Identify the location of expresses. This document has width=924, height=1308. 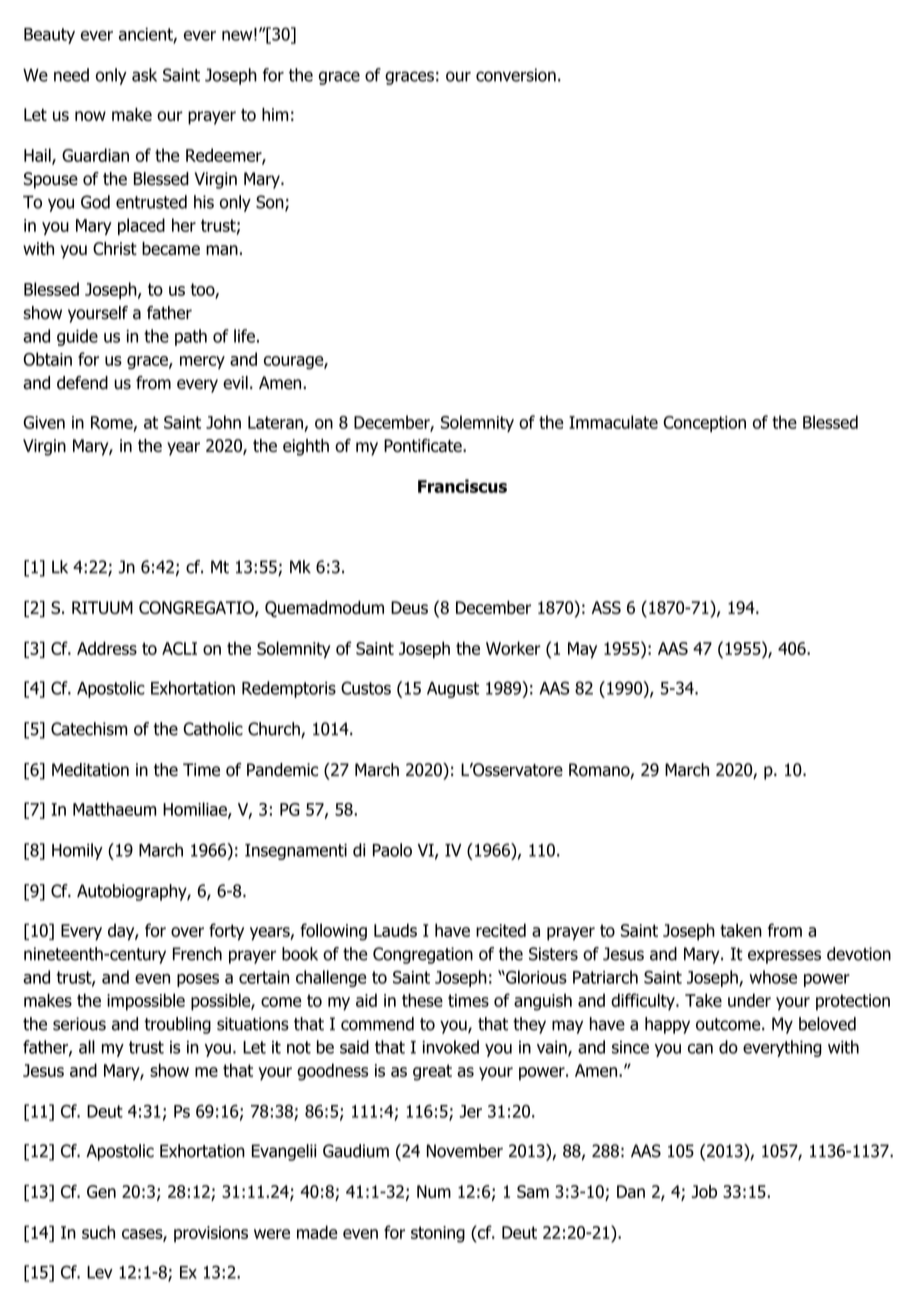
(784, 957).
